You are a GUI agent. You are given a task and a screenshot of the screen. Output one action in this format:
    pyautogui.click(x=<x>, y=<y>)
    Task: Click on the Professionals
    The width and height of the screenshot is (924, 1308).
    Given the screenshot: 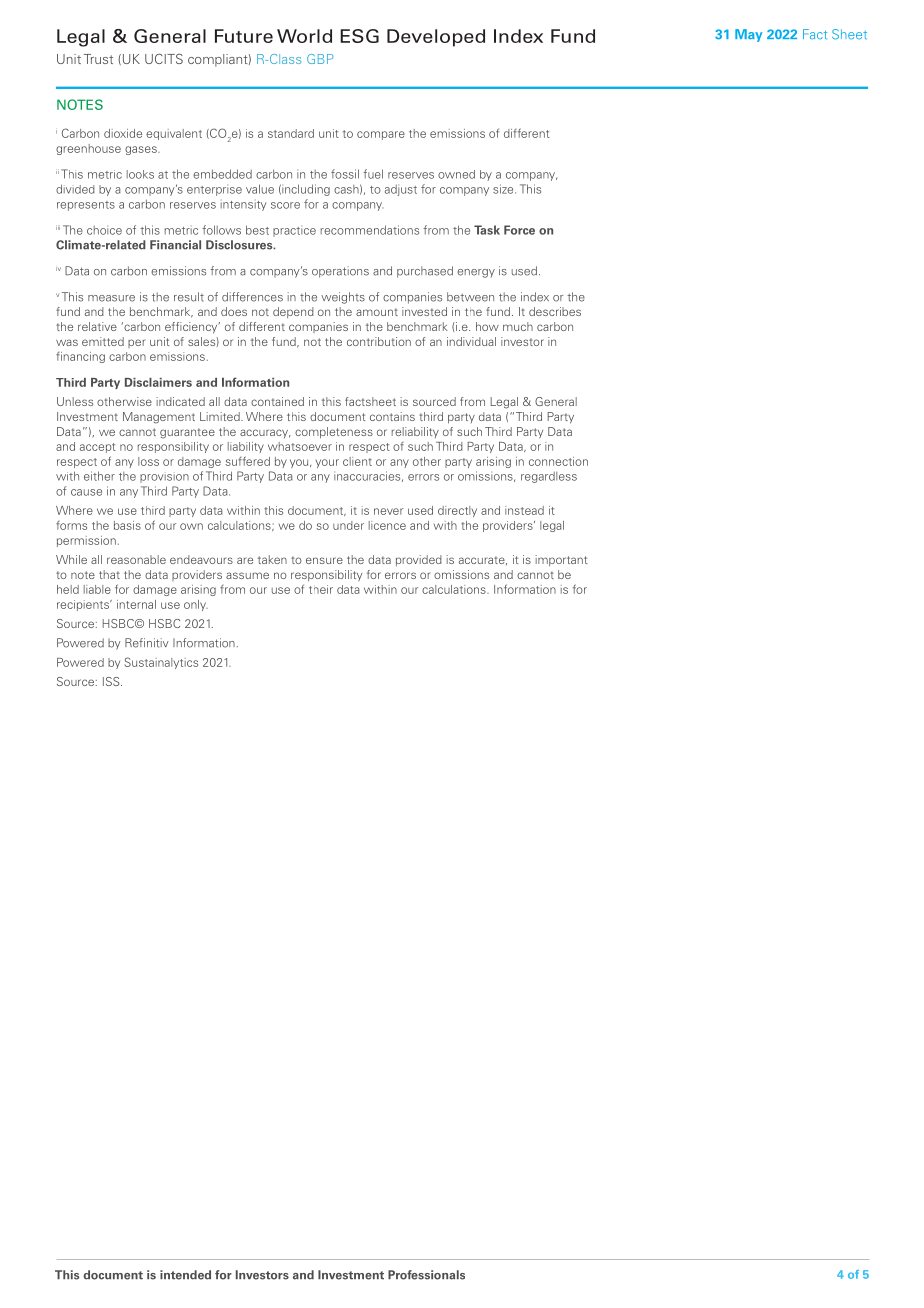 What is the action you would take?
    pyautogui.click(x=426, y=1275)
